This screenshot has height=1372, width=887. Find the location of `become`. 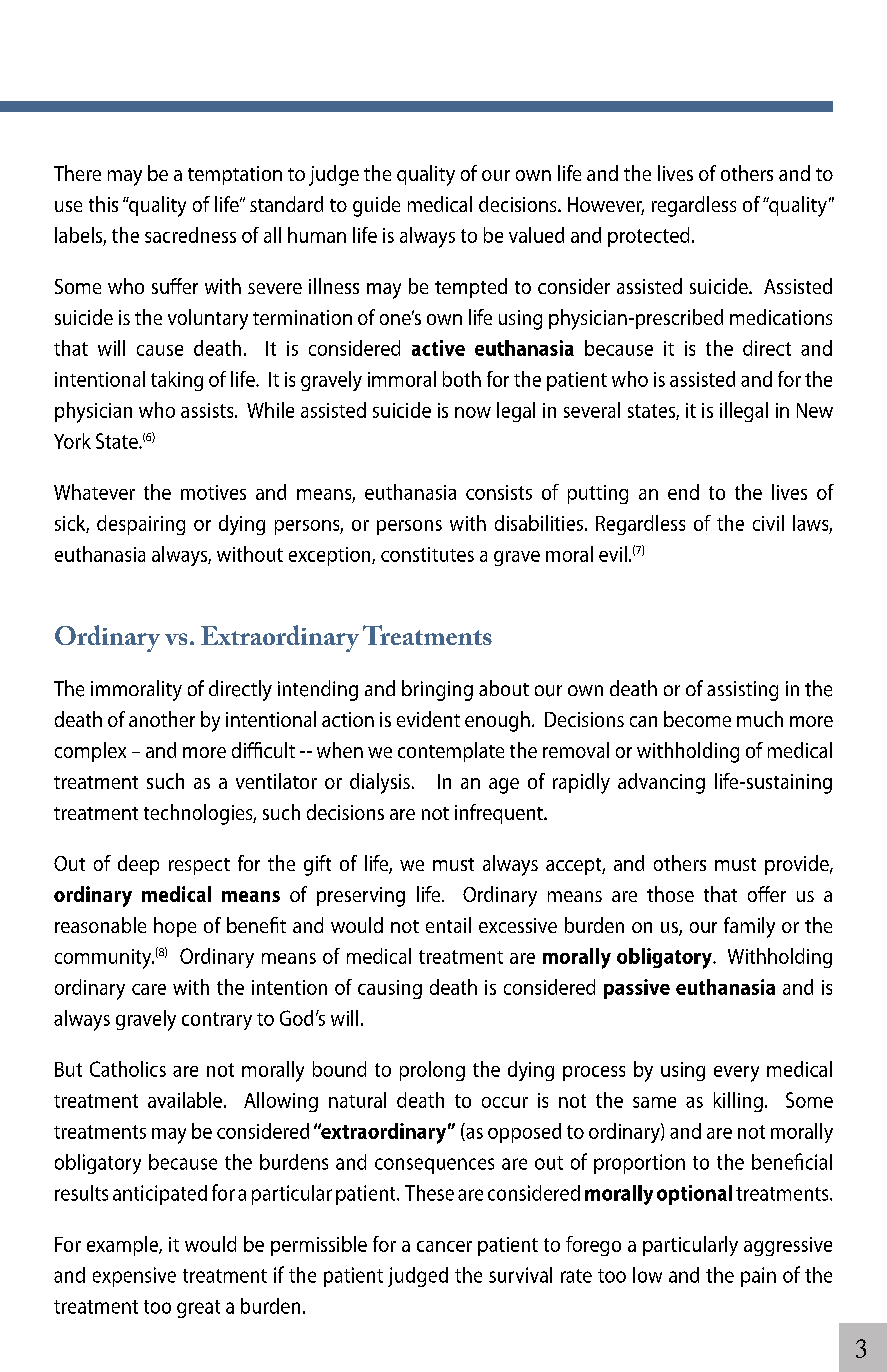

become is located at coordinates (697, 719).
